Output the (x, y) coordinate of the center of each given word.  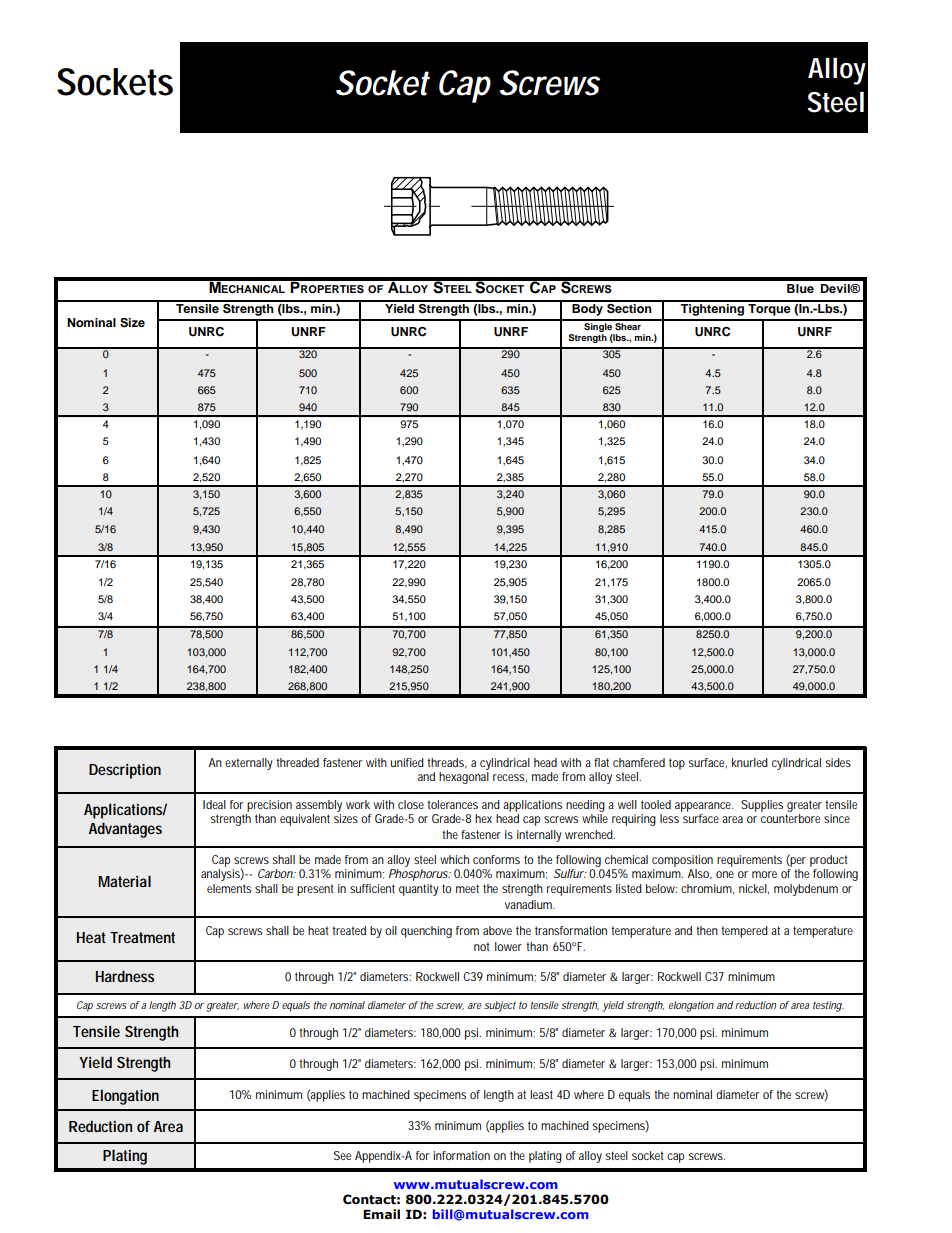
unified (407, 762)
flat (601, 762)
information (461, 1155)
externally (249, 764)
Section (629, 307)
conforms (496, 859)
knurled (750, 762)
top (677, 764)
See (342, 1155)
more (764, 874)
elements (229, 888)
